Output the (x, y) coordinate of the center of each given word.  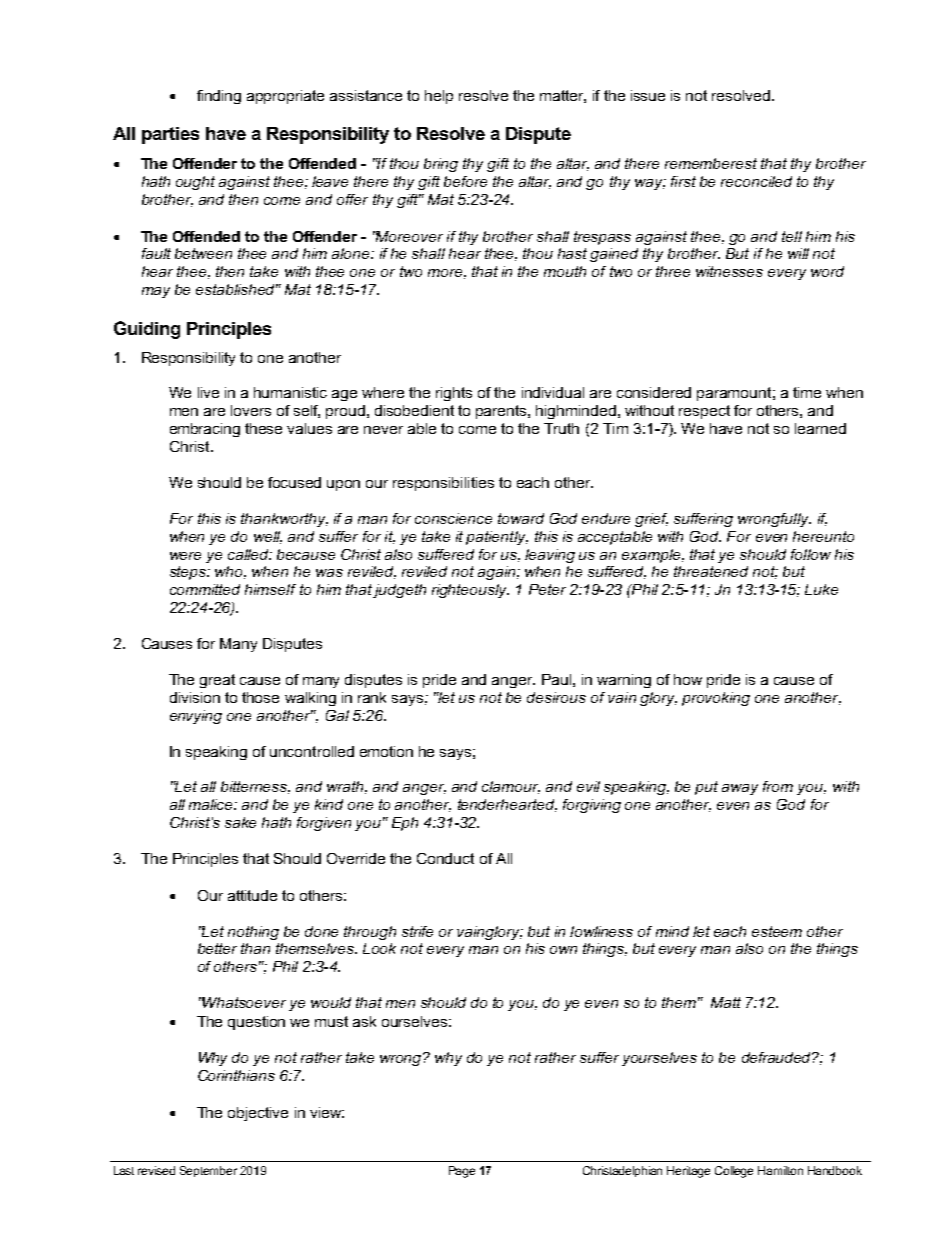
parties (170, 135)
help (439, 97)
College (734, 1172)
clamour (511, 787)
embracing (205, 430)
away (740, 789)
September (208, 1171)
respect (704, 412)
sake (240, 822)
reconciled (756, 181)
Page (462, 1172)
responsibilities (443, 484)
